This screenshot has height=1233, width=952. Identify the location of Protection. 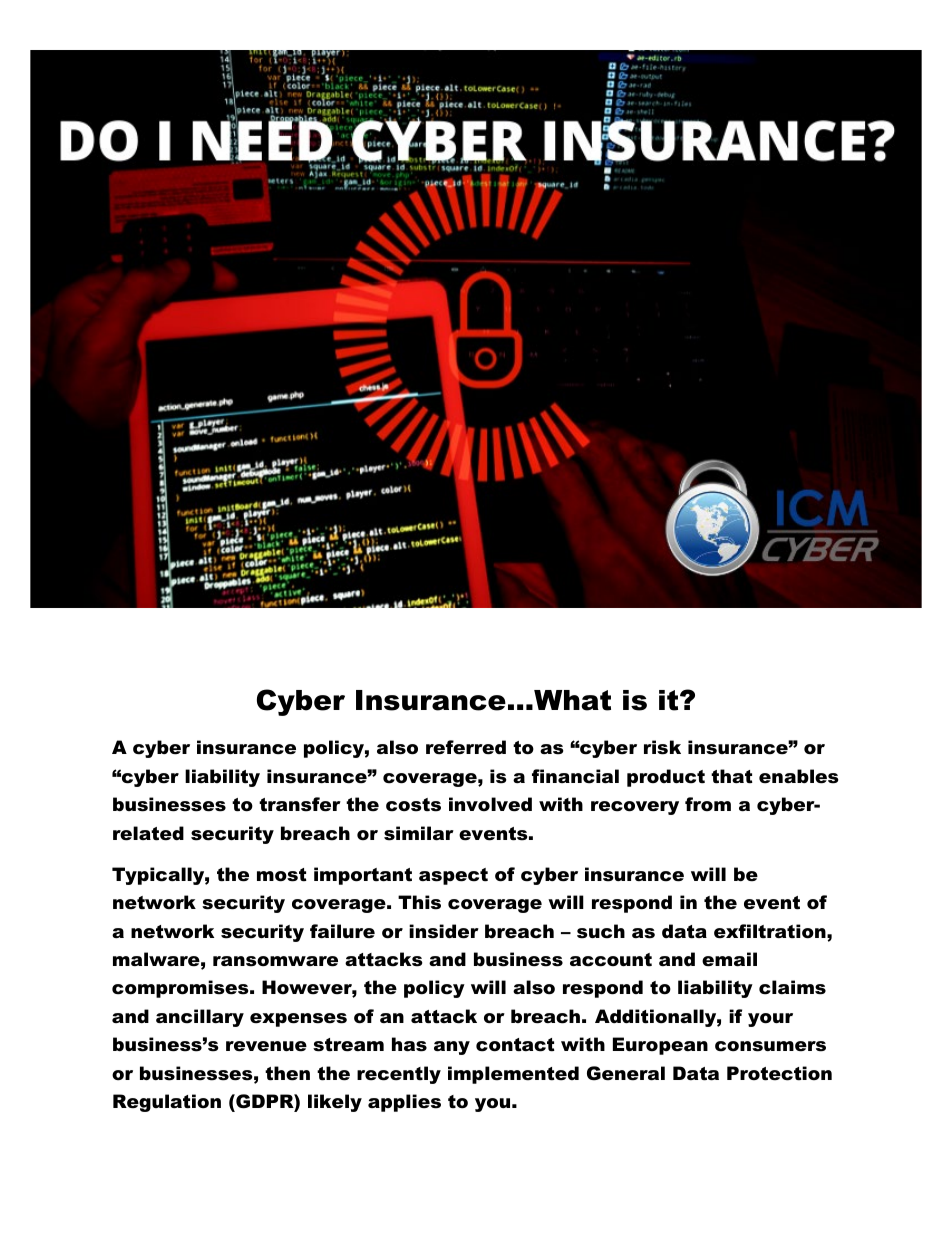
(779, 1073).
